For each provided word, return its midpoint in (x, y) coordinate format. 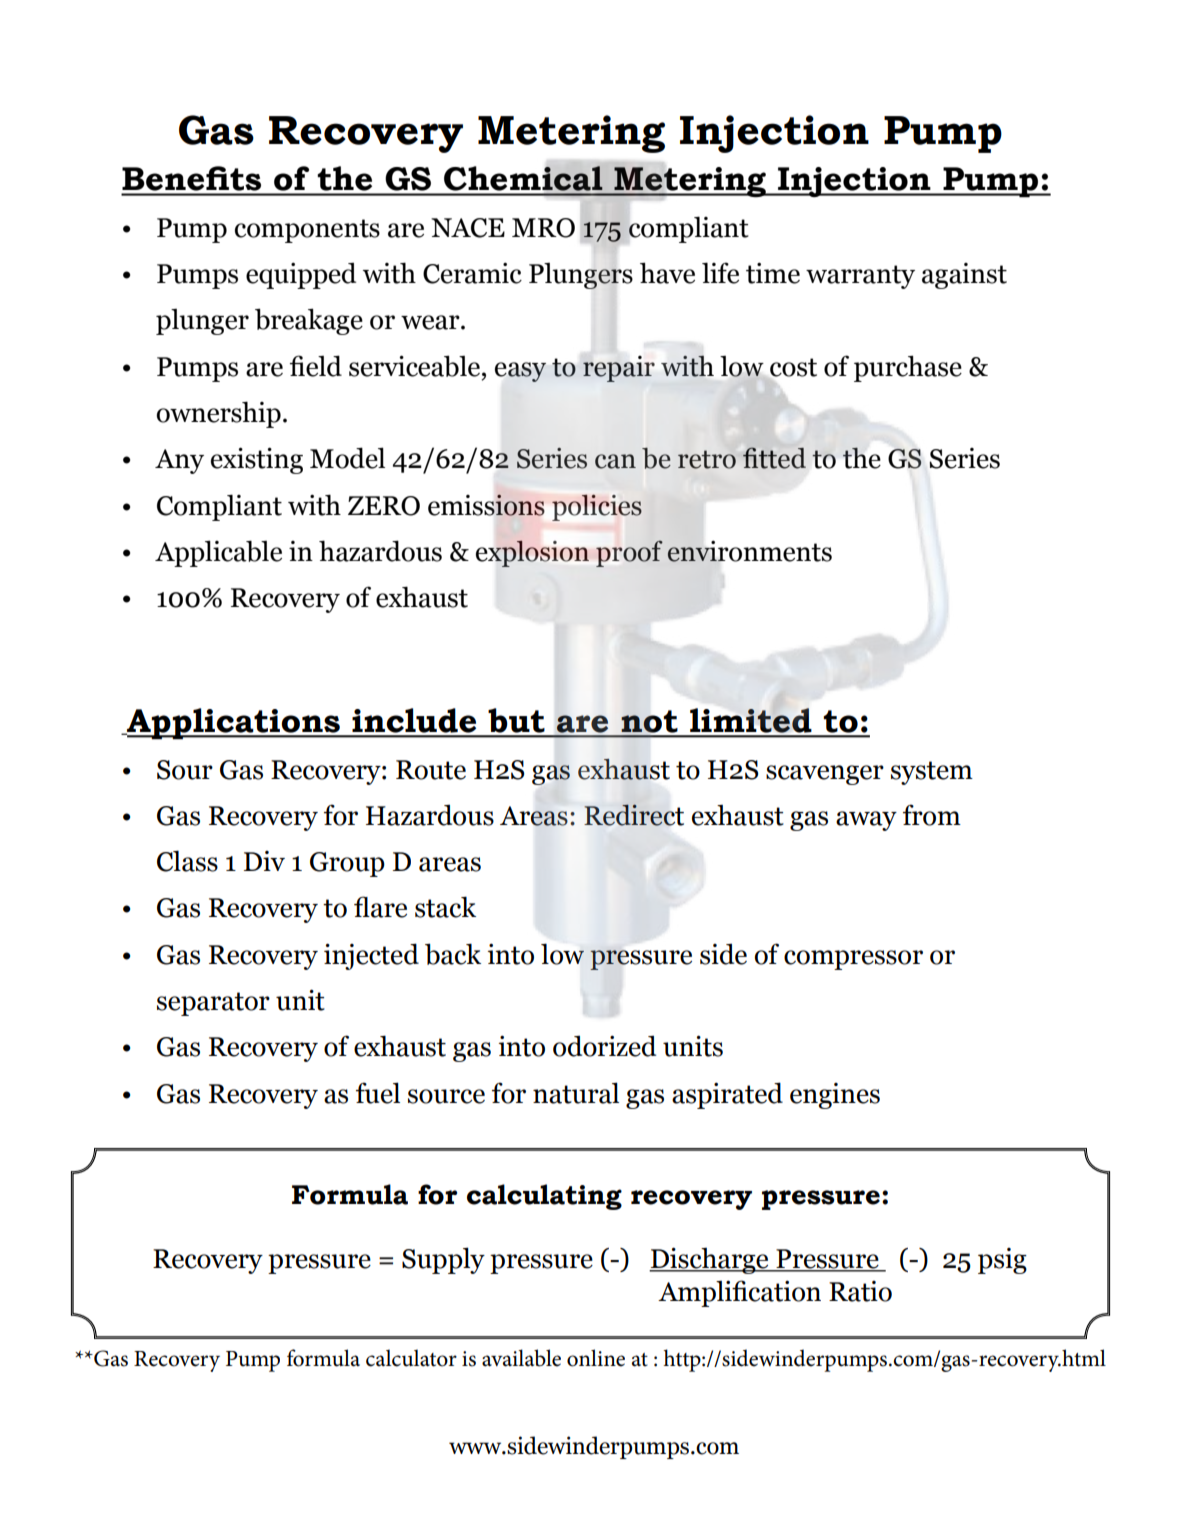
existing (257, 460)
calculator (411, 1358)
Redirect (634, 815)
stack (445, 907)
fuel (378, 1093)
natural (576, 1093)
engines (835, 1096)
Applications (233, 724)
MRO (543, 228)
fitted (774, 458)
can (615, 461)
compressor (853, 960)
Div (264, 861)
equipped (301, 276)
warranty (860, 277)
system (932, 773)
